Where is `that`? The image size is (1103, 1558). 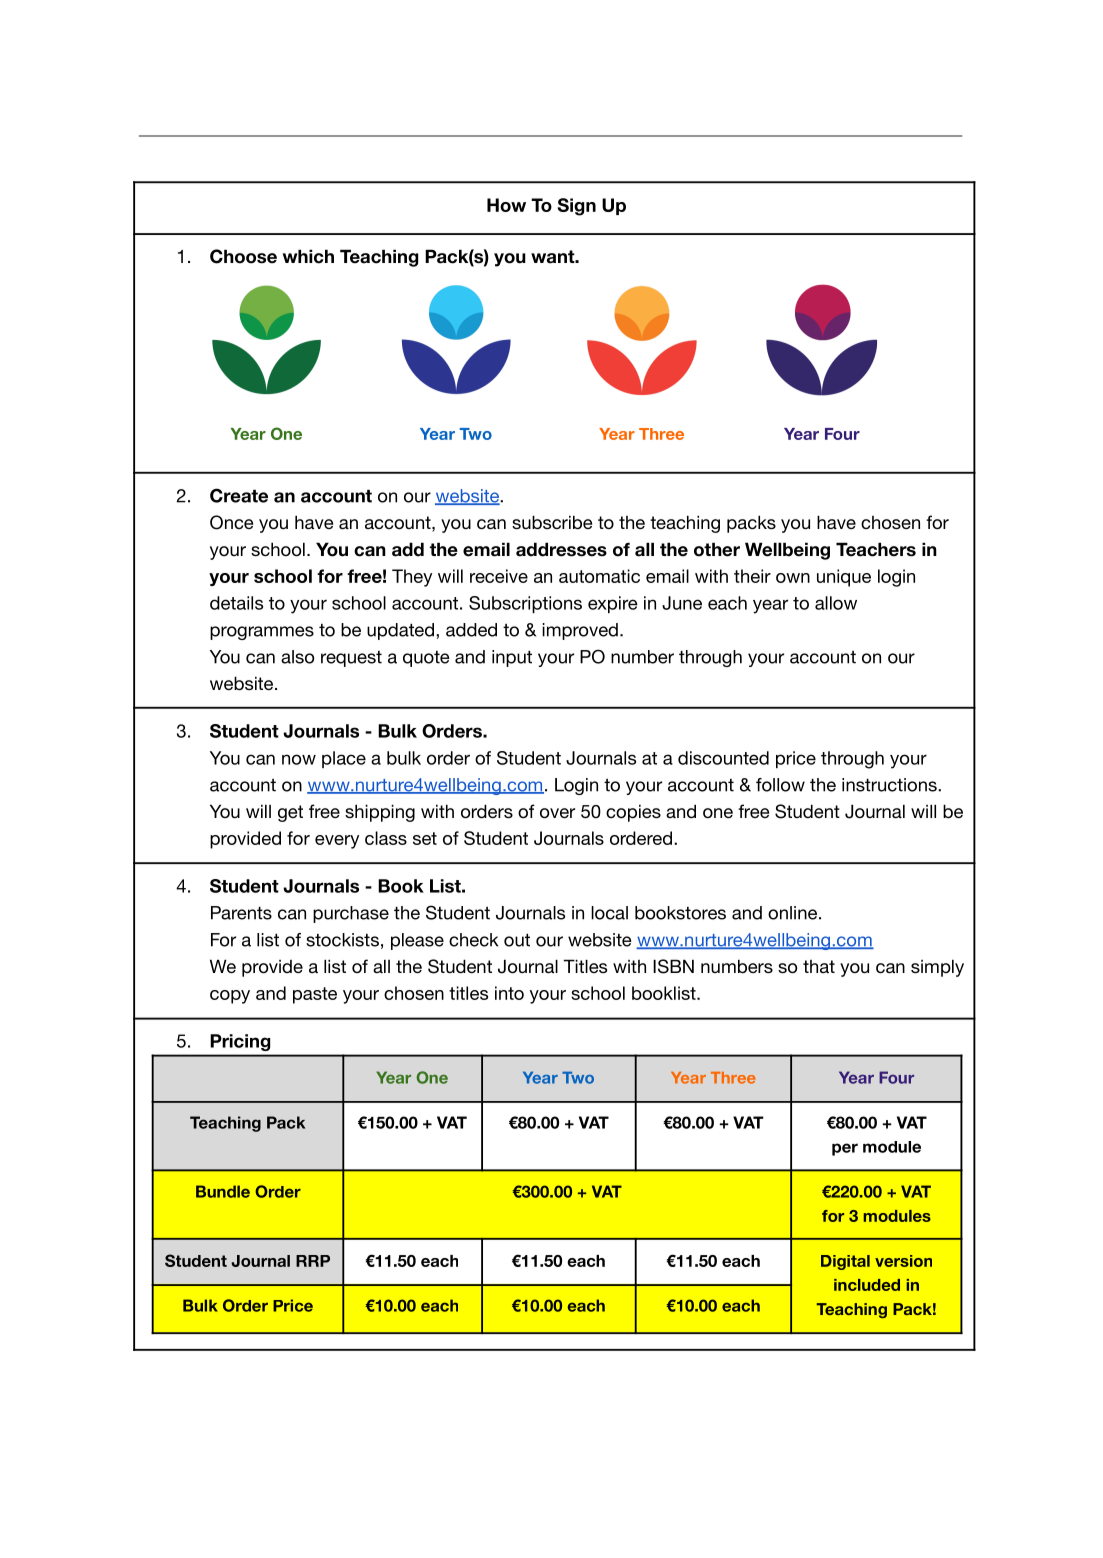
that is located at coordinates (819, 966).
